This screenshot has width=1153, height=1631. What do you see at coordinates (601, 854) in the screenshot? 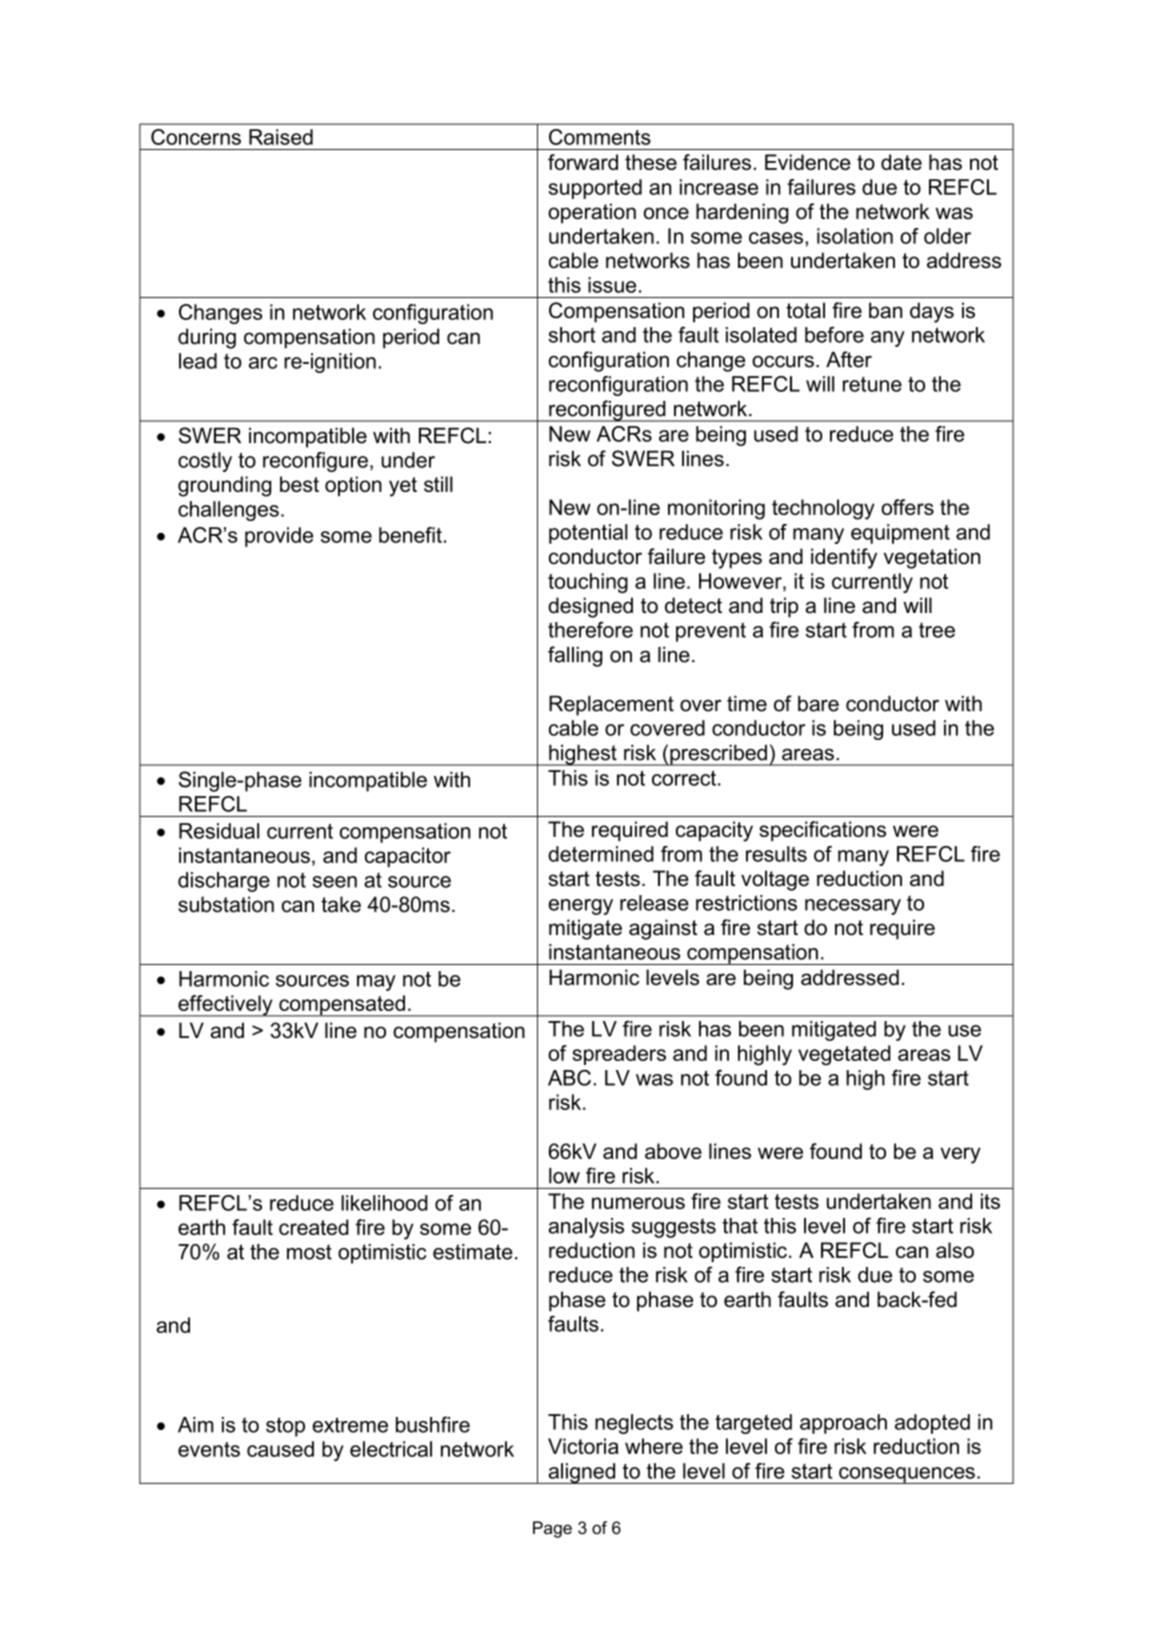
I see `determined` at bounding box center [601, 854].
